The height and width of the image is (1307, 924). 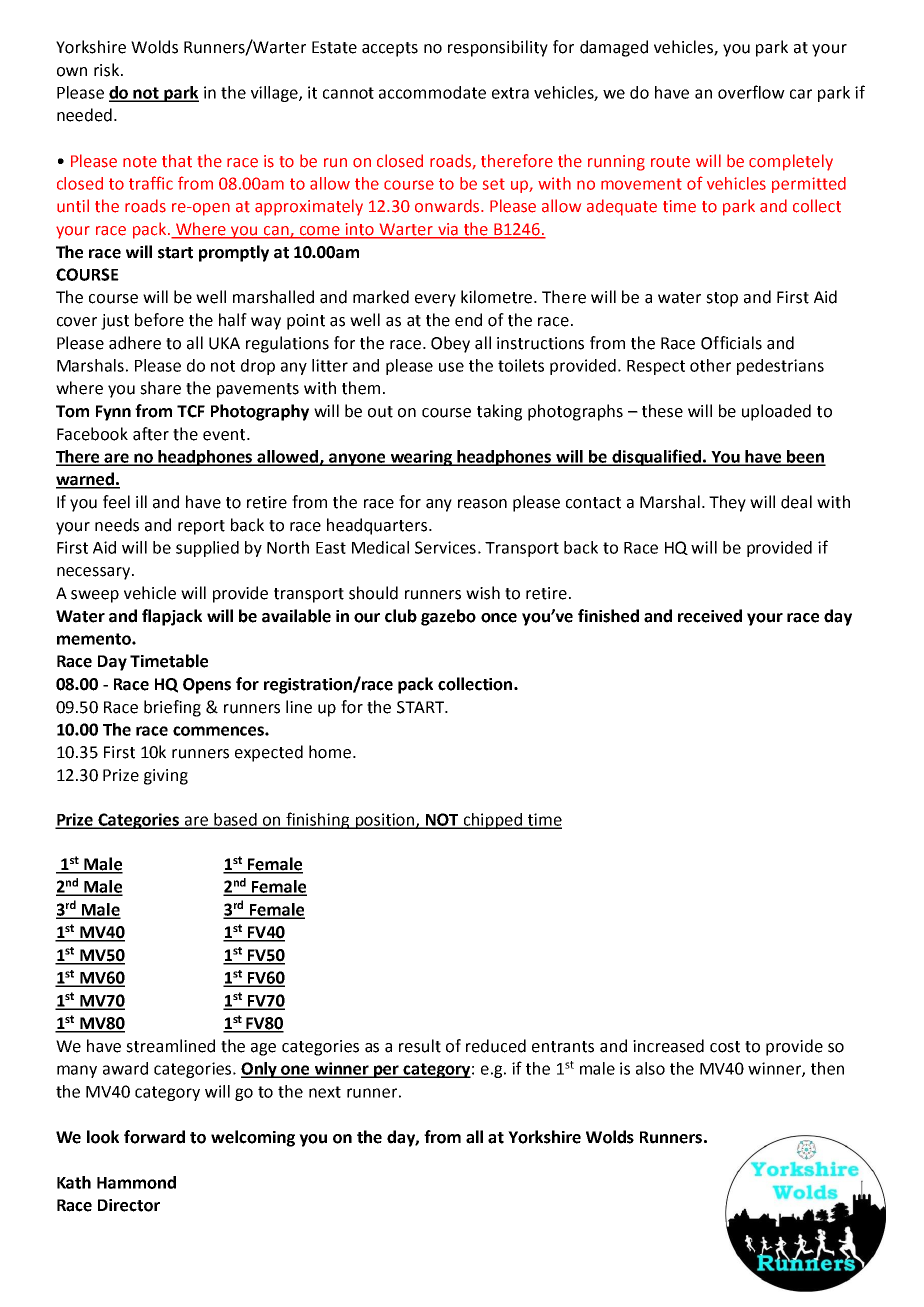 What do you see at coordinates (325, 1092) in the image?
I see `next` at bounding box center [325, 1092].
